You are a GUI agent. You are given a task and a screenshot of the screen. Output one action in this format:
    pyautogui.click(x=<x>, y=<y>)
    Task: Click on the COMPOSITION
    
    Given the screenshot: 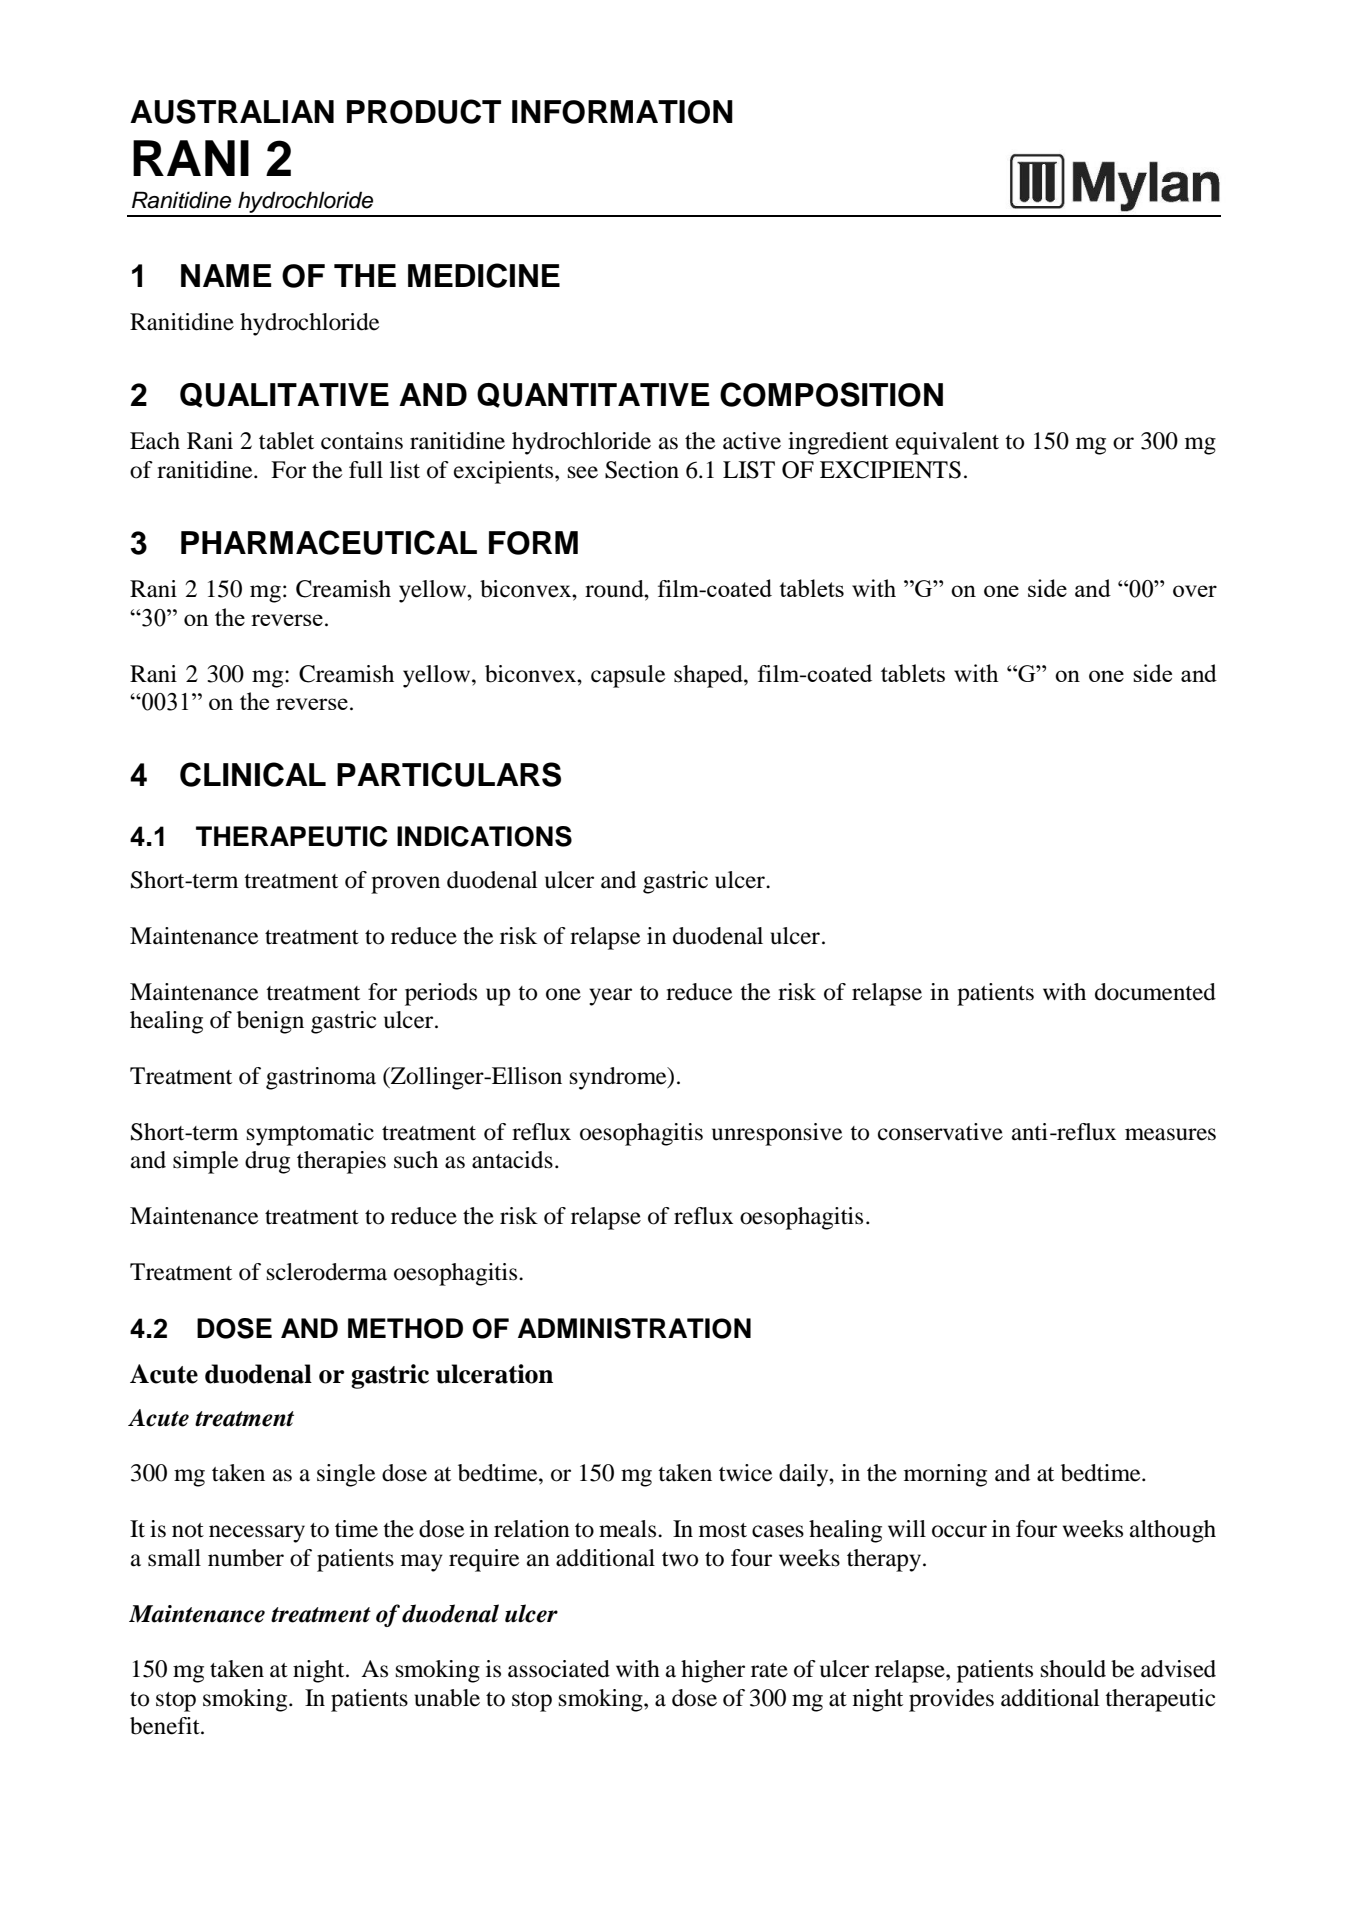 What is the action you would take?
    pyautogui.click(x=831, y=394)
